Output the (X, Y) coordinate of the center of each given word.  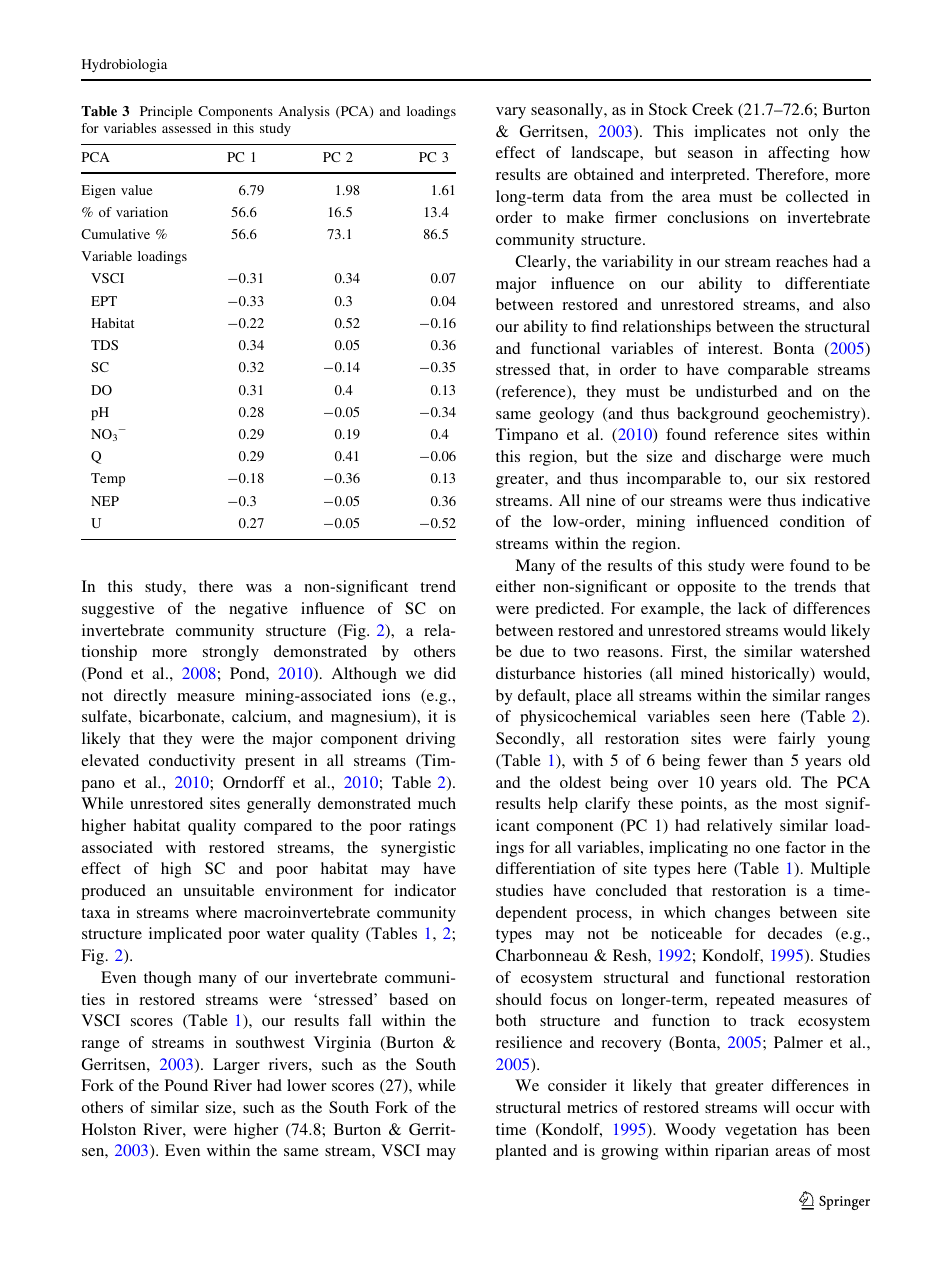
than (768, 760)
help (563, 805)
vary (511, 113)
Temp (108, 479)
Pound (186, 1085)
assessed (186, 128)
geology (566, 415)
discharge (748, 458)
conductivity (192, 762)
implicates (729, 133)
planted (521, 1152)
